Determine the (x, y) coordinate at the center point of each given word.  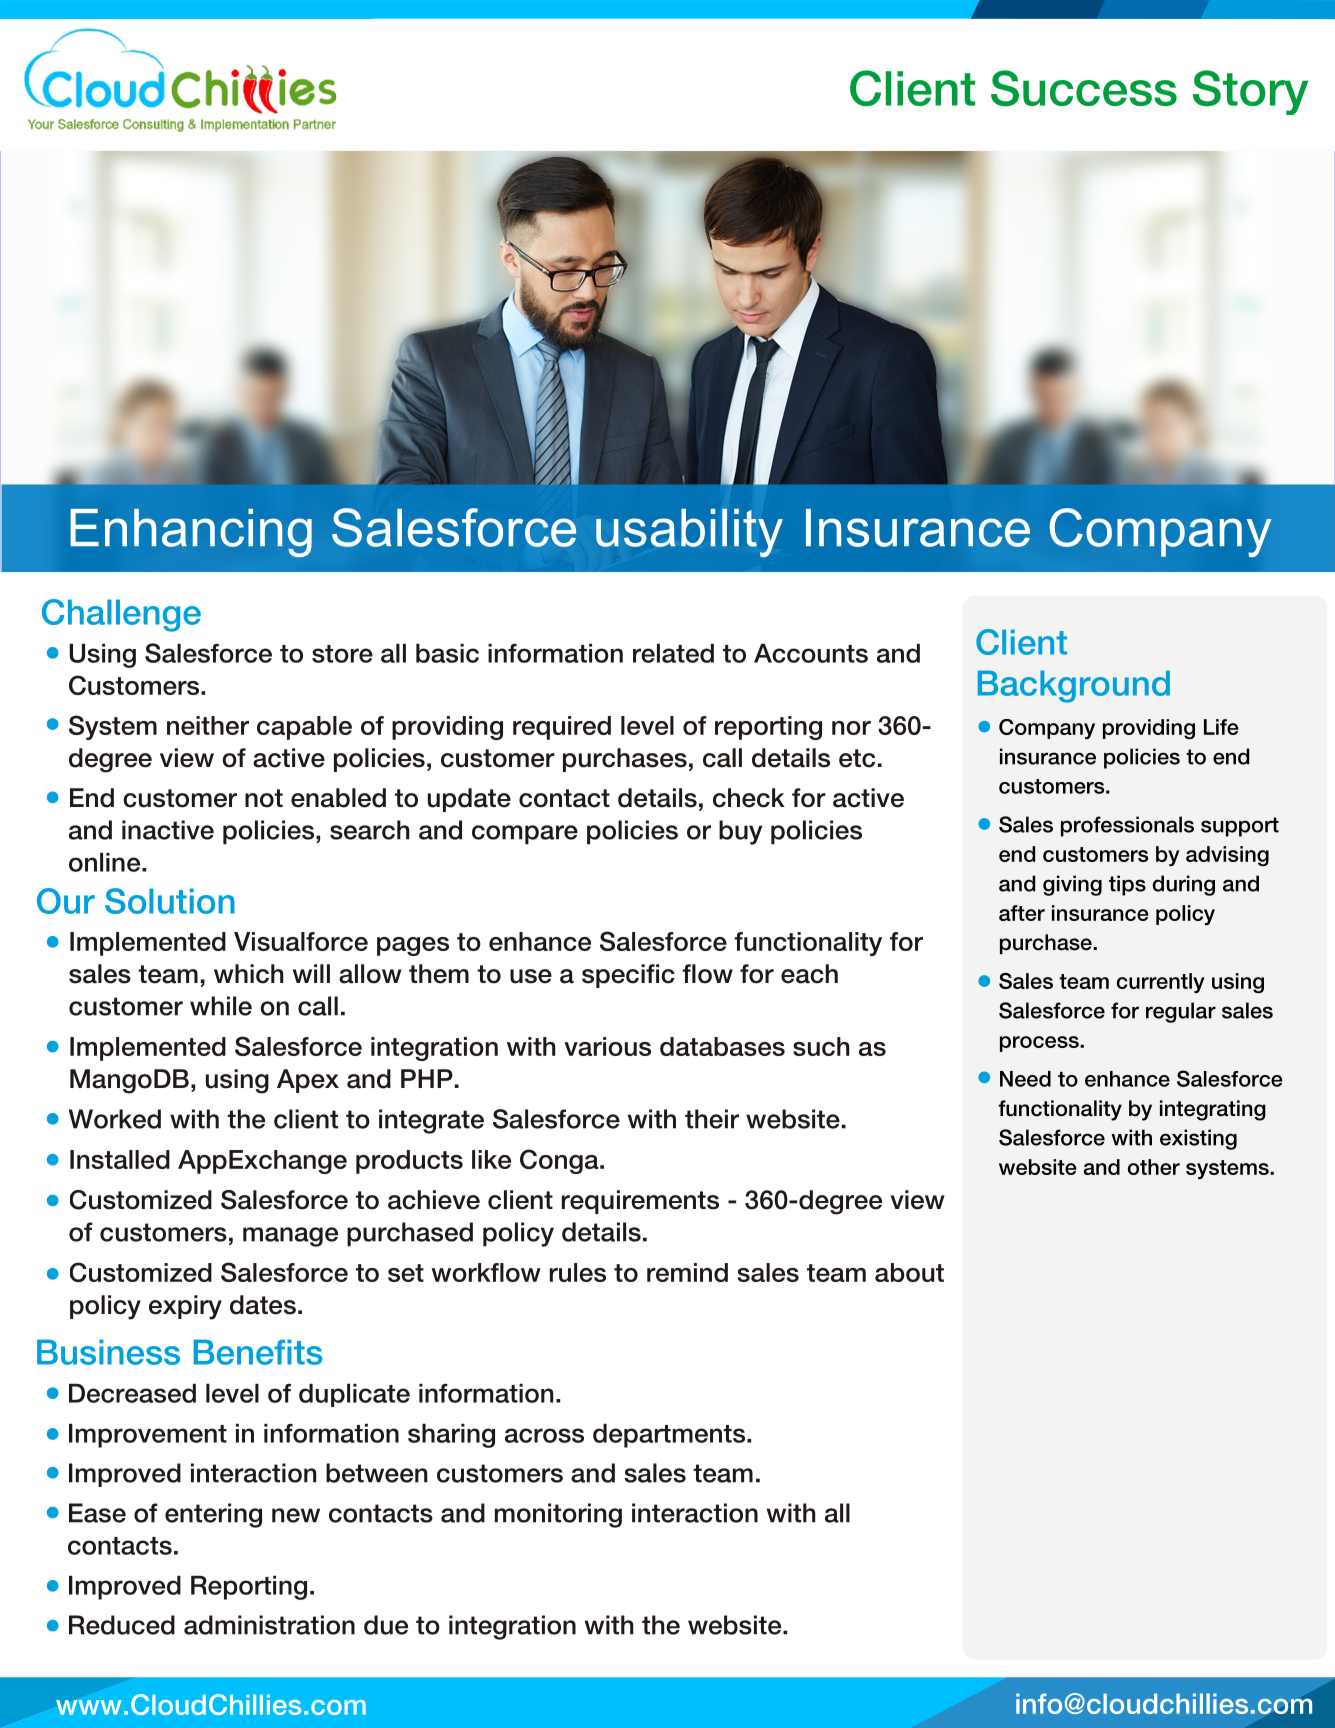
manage (290, 1237)
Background (1074, 686)
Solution (170, 901)
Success (1084, 88)
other (1154, 1167)
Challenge (121, 615)
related (673, 653)
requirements (640, 1202)
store (342, 654)
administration (269, 1625)
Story (1250, 92)
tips (1127, 885)
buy (740, 832)
